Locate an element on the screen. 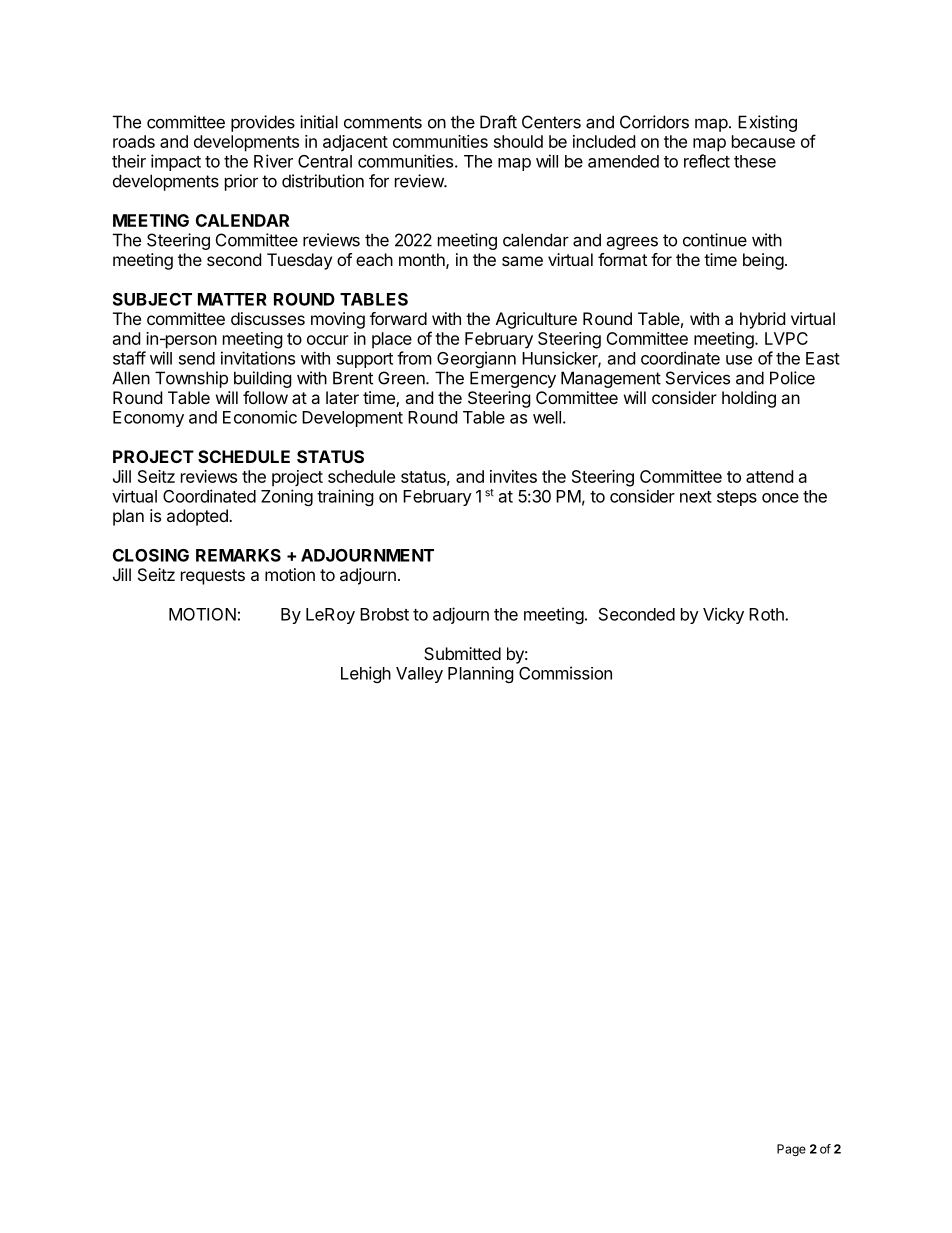  Submitted is located at coordinates (462, 653).
